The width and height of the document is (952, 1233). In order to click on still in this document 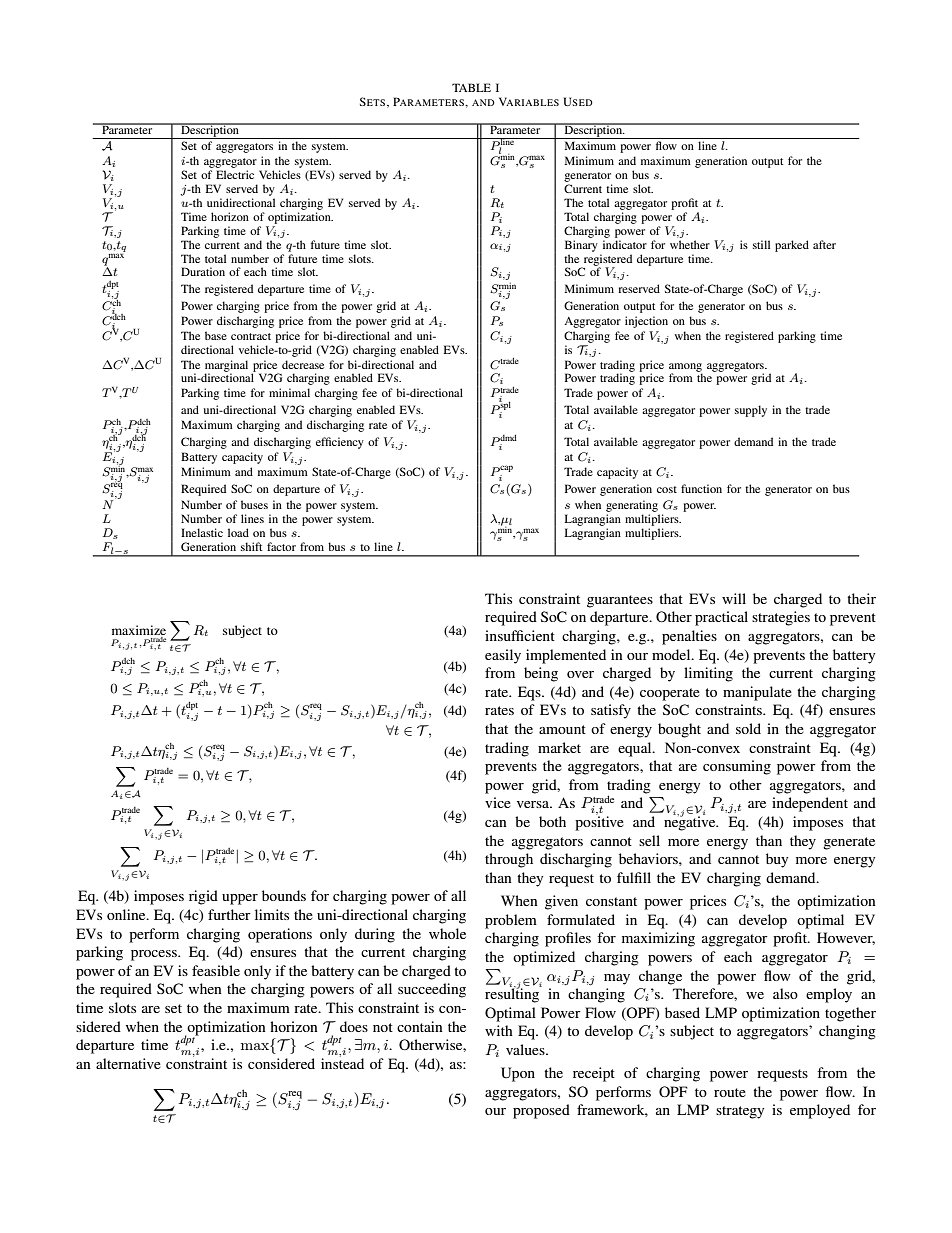, I will do `click(761, 244)`.
